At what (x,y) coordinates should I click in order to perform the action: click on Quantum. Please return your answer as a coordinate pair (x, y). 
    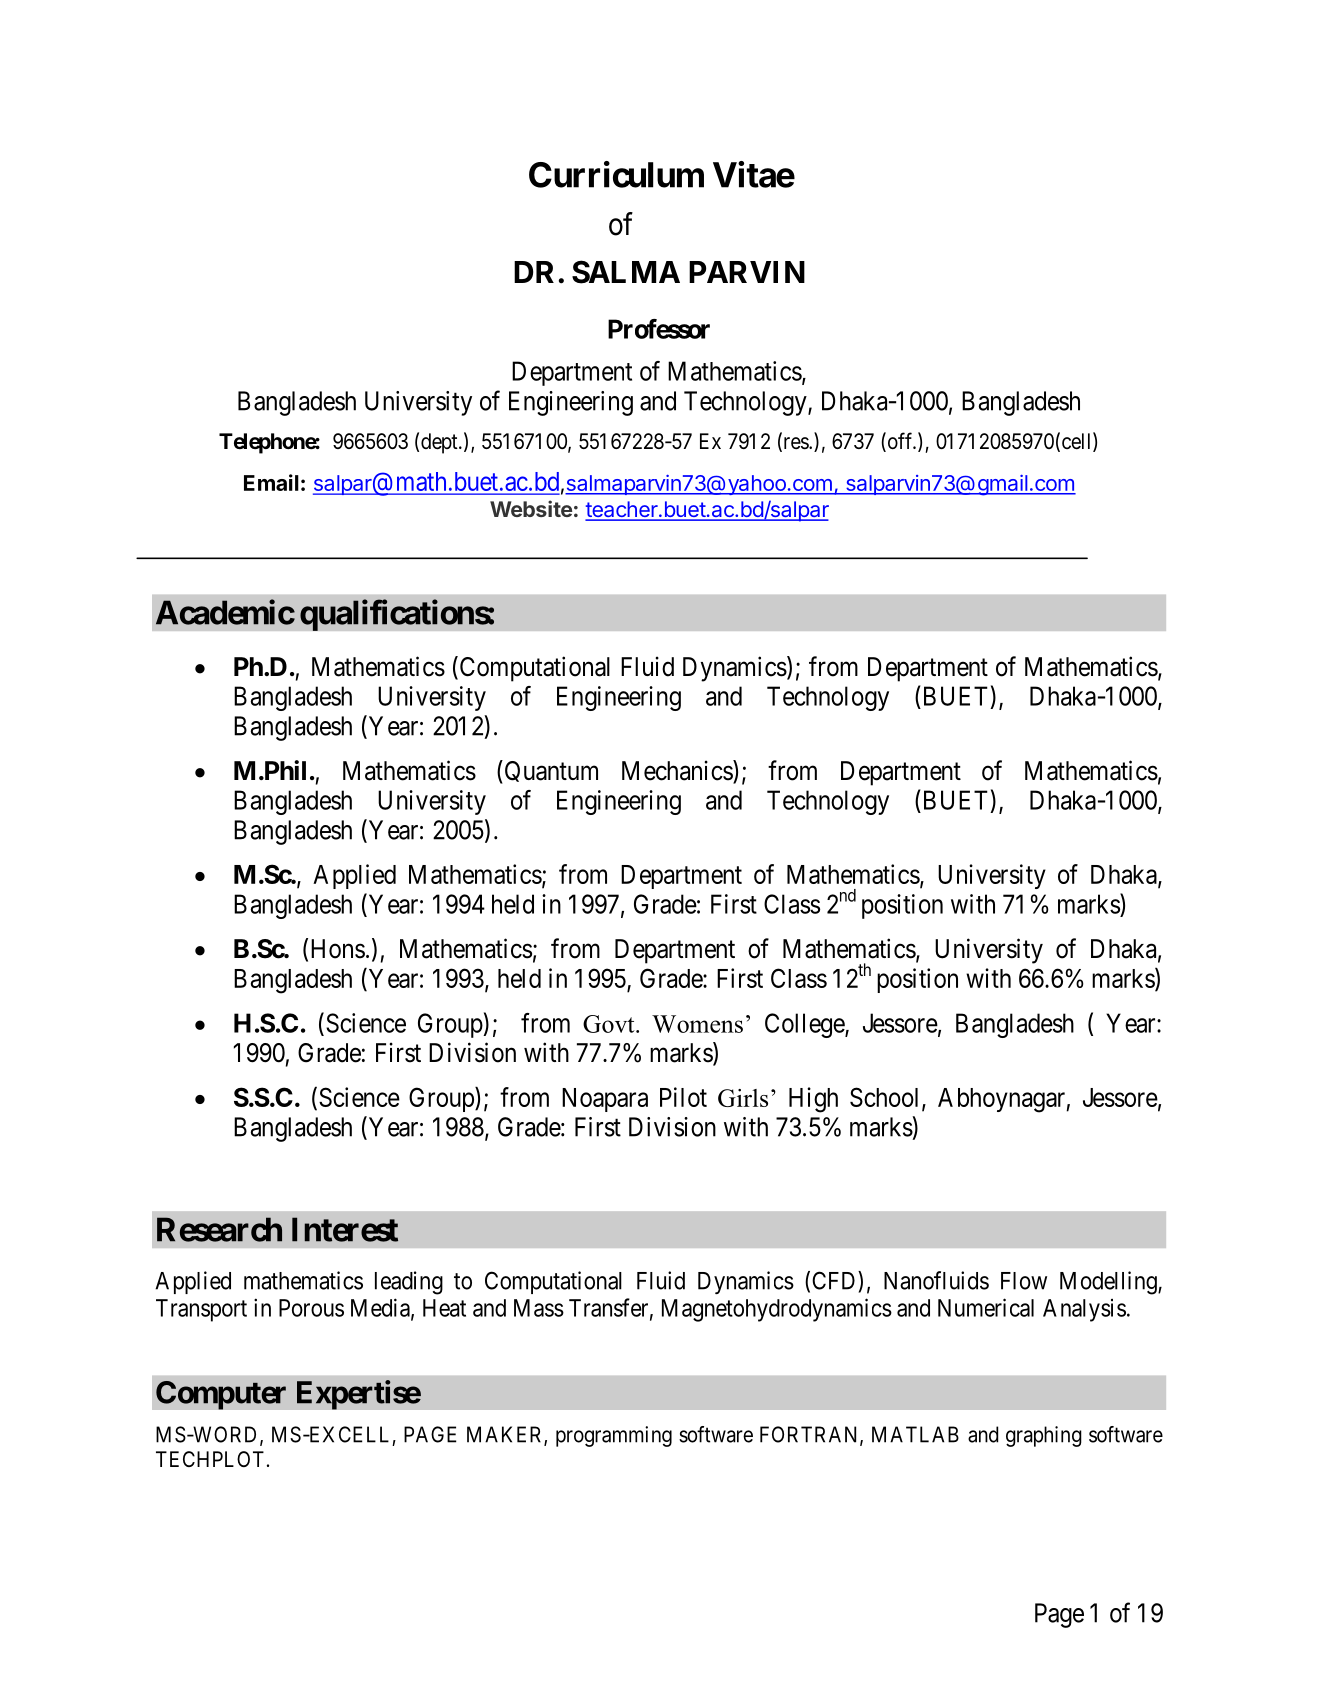
    Looking at the image, I should click on (550, 772).
